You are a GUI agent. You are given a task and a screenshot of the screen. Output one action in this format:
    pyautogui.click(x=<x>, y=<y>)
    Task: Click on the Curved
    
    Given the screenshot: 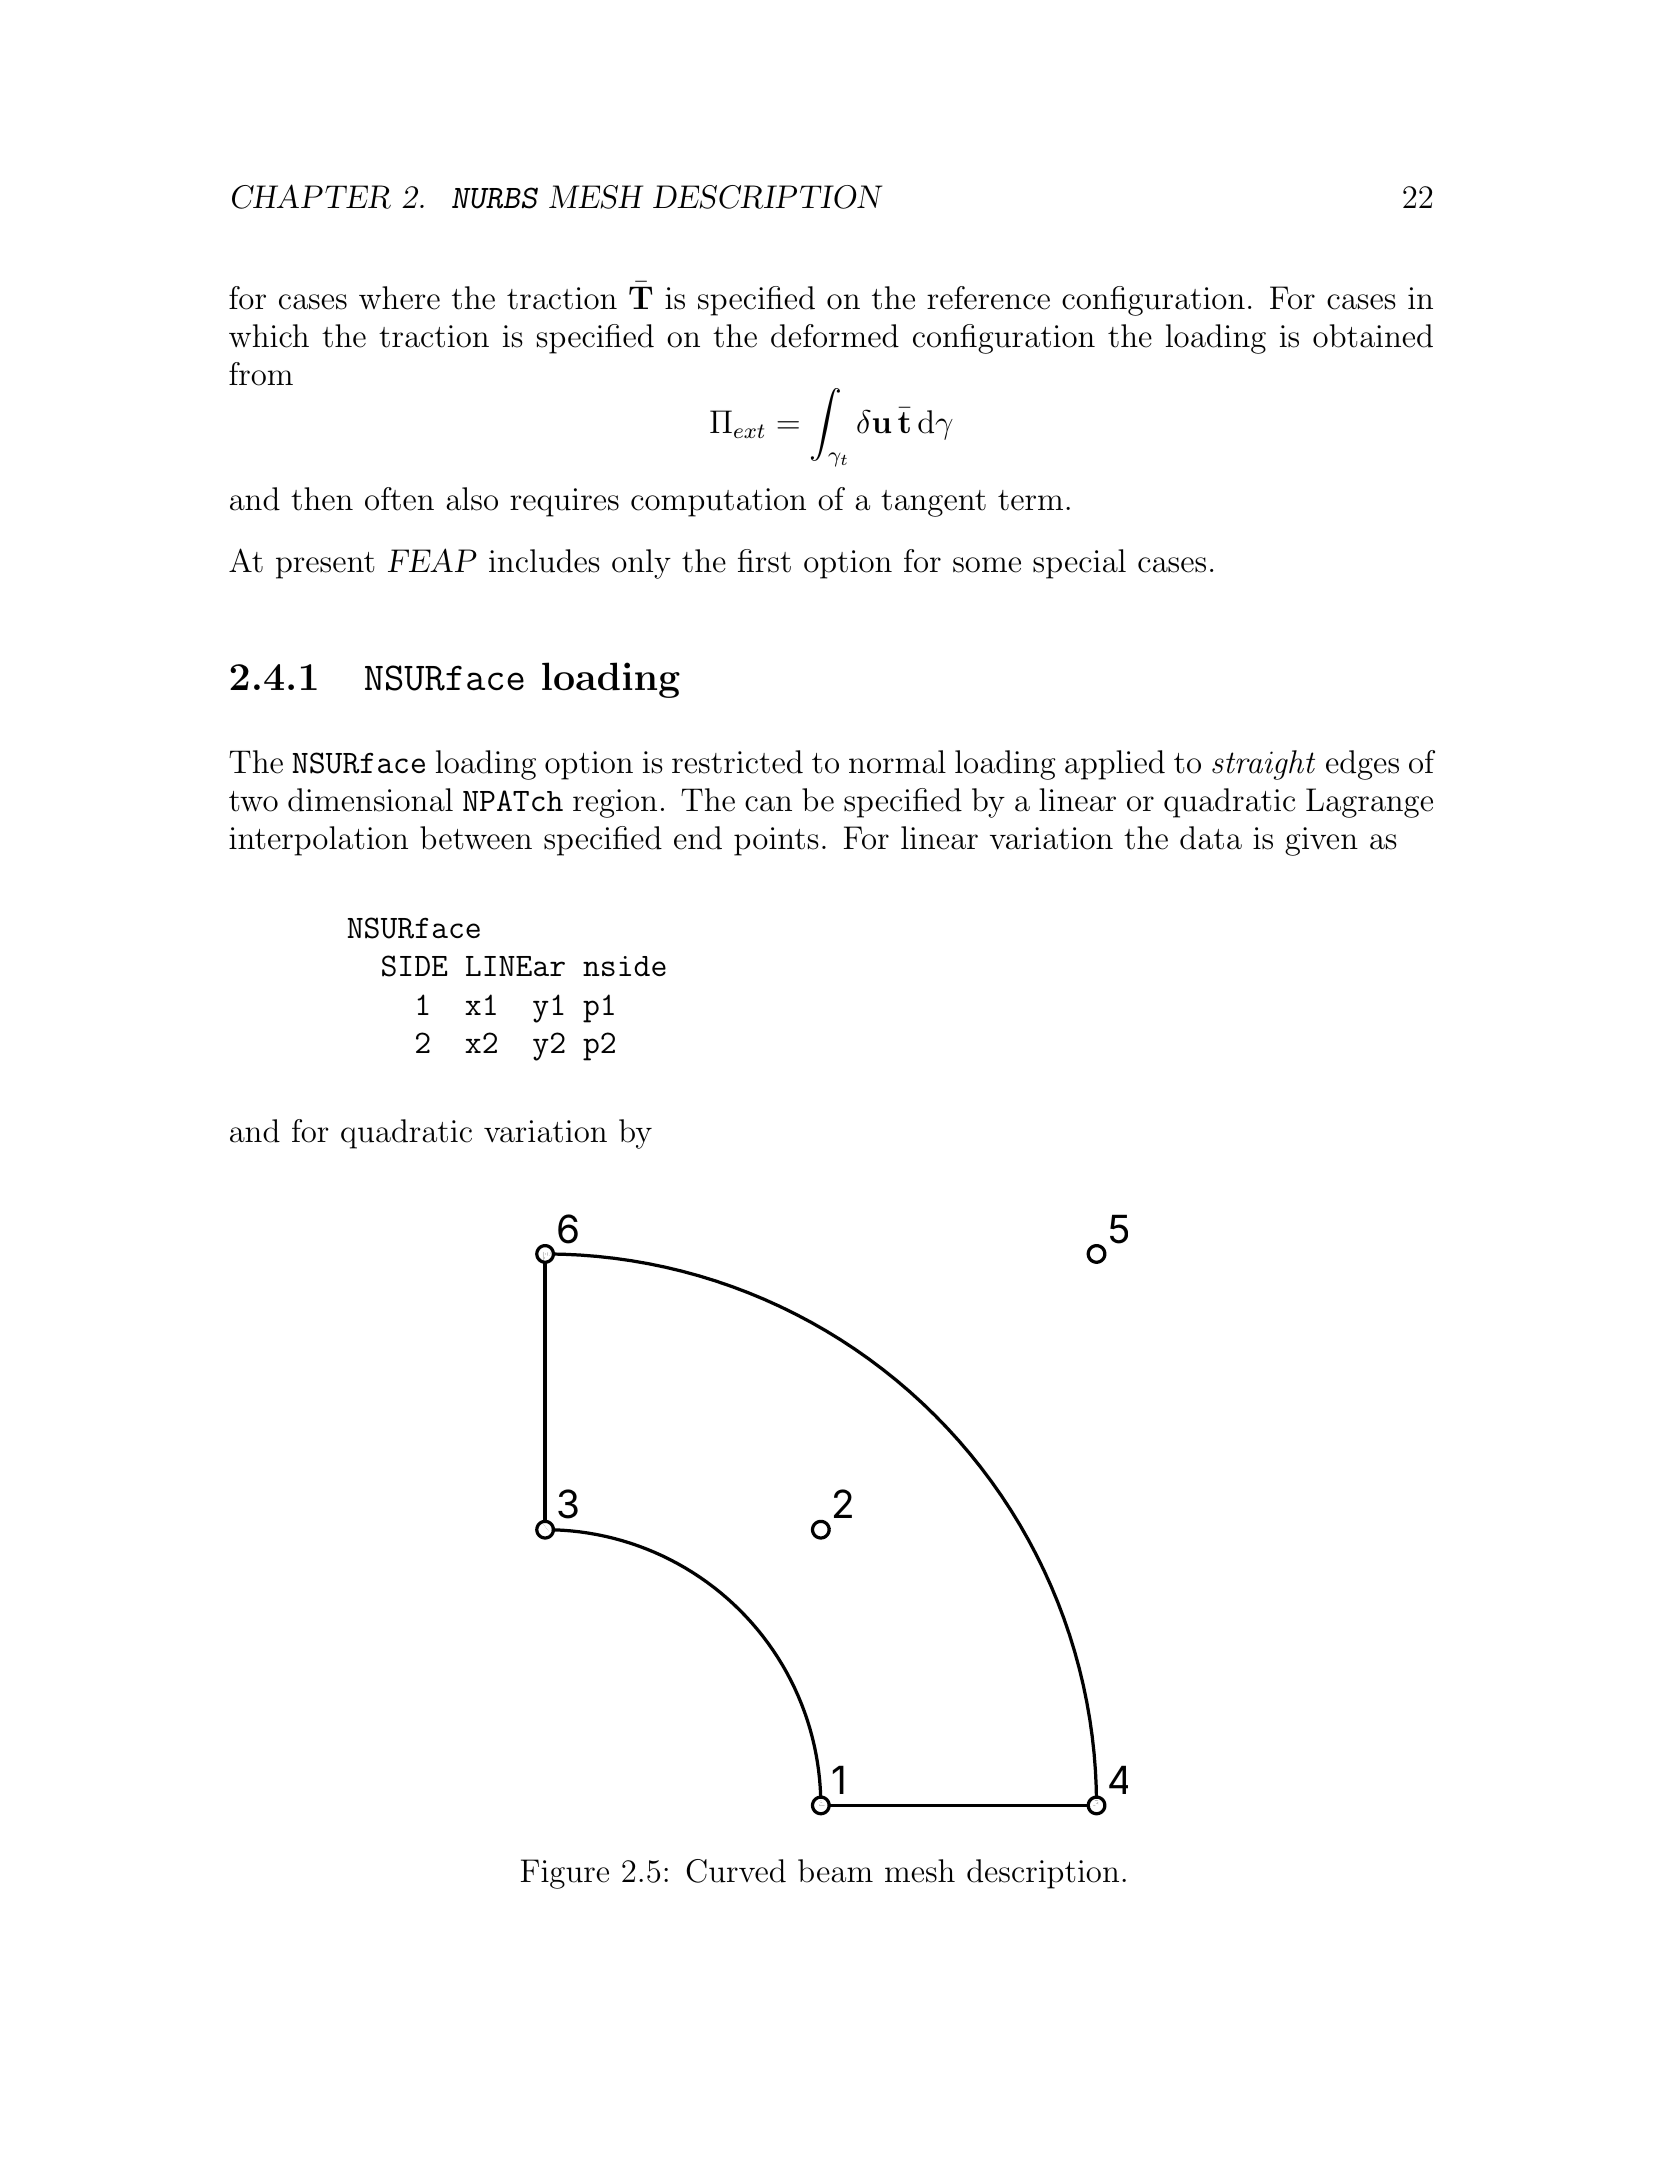 What is the action you would take?
    pyautogui.click(x=736, y=1871)
